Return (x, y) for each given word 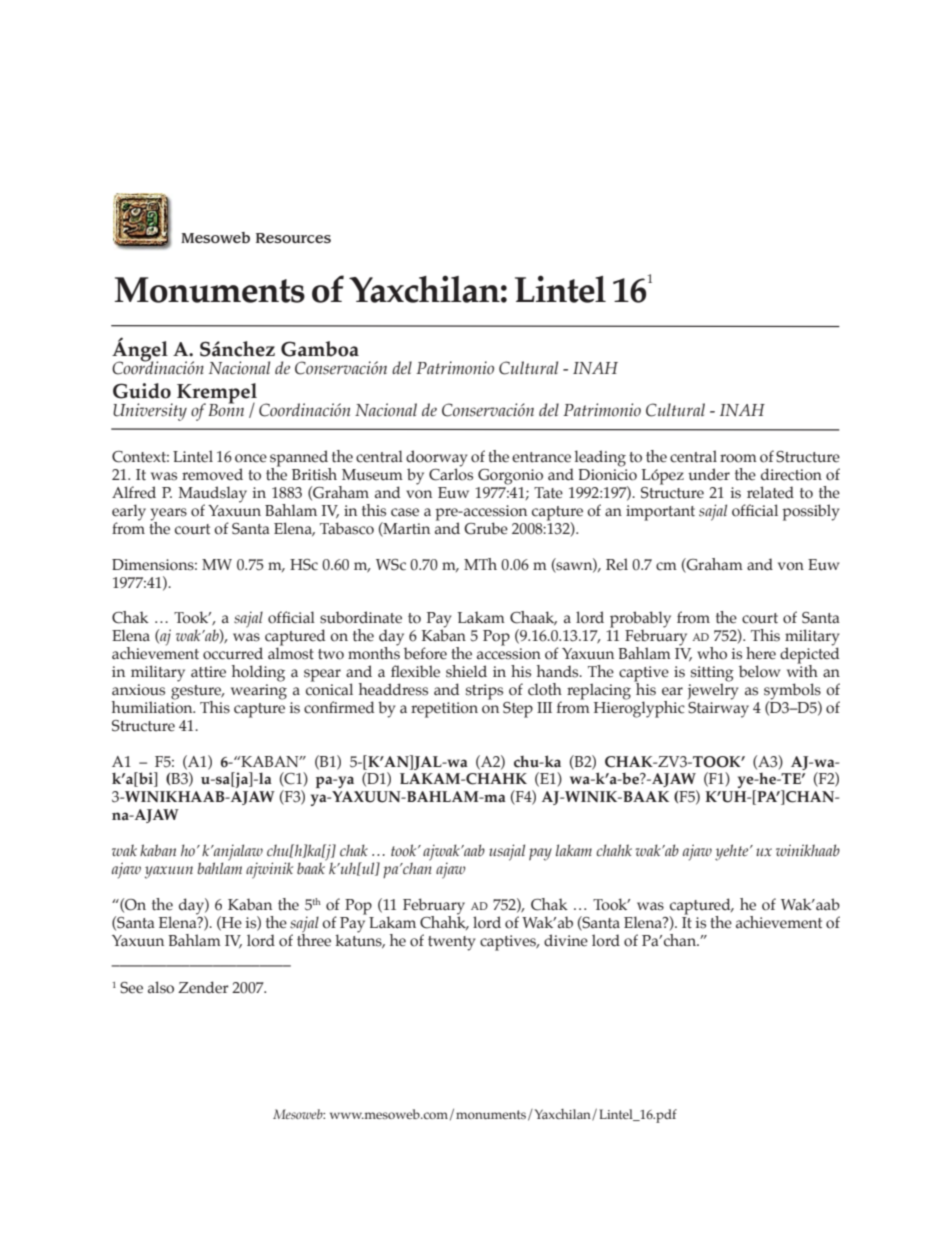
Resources (293, 238)
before (425, 653)
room (738, 458)
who (712, 653)
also (161, 987)
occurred (233, 653)
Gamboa (320, 349)
